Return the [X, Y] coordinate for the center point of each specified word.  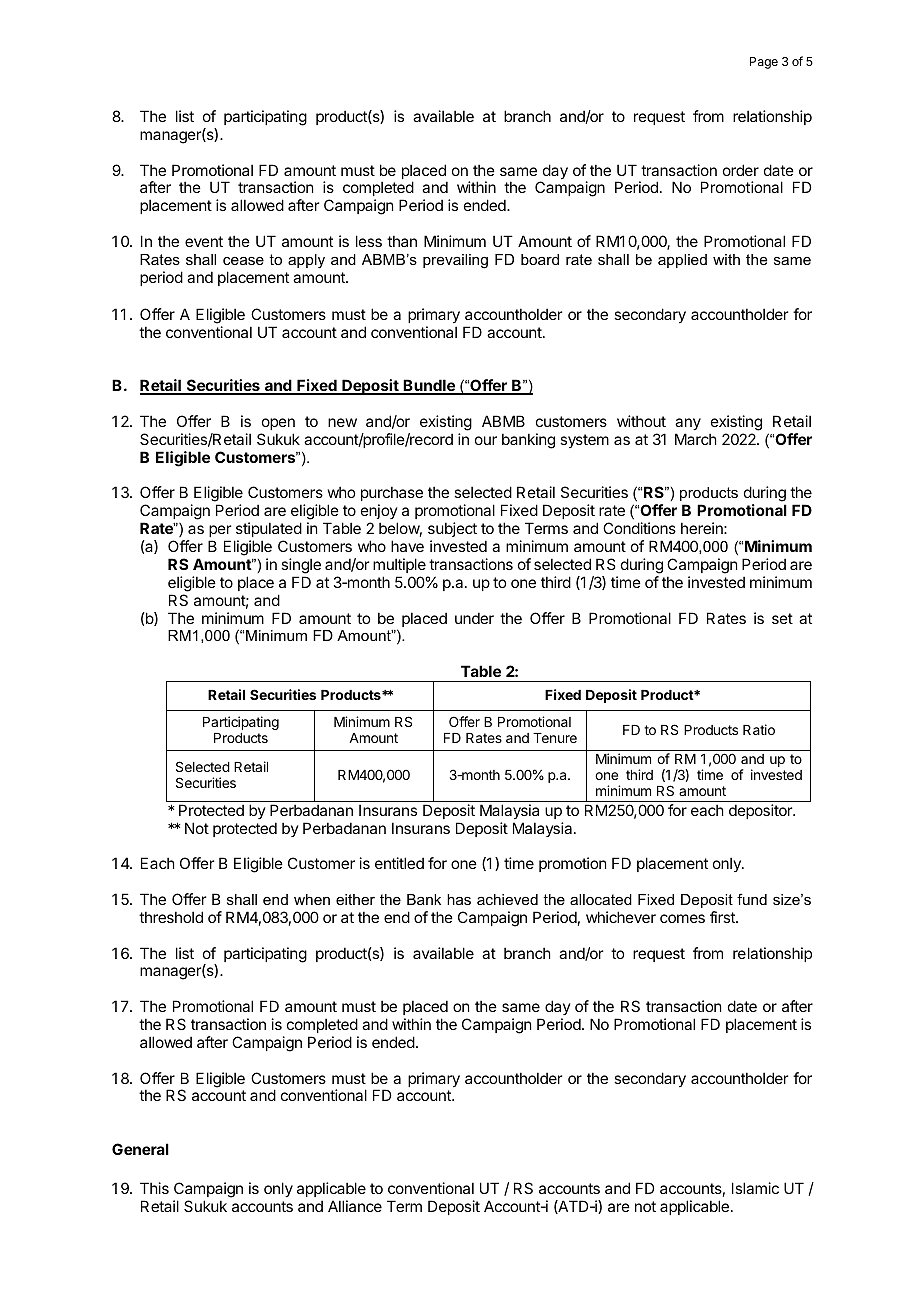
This [154, 1188]
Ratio [759, 729]
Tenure [555, 738]
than [402, 241]
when [312, 899]
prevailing [455, 261]
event [204, 241]
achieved [507, 899]
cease [243, 261]
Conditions [639, 528]
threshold [171, 917]
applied [682, 261]
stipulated [269, 529]
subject [452, 529]
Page [764, 63]
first [723, 917]
